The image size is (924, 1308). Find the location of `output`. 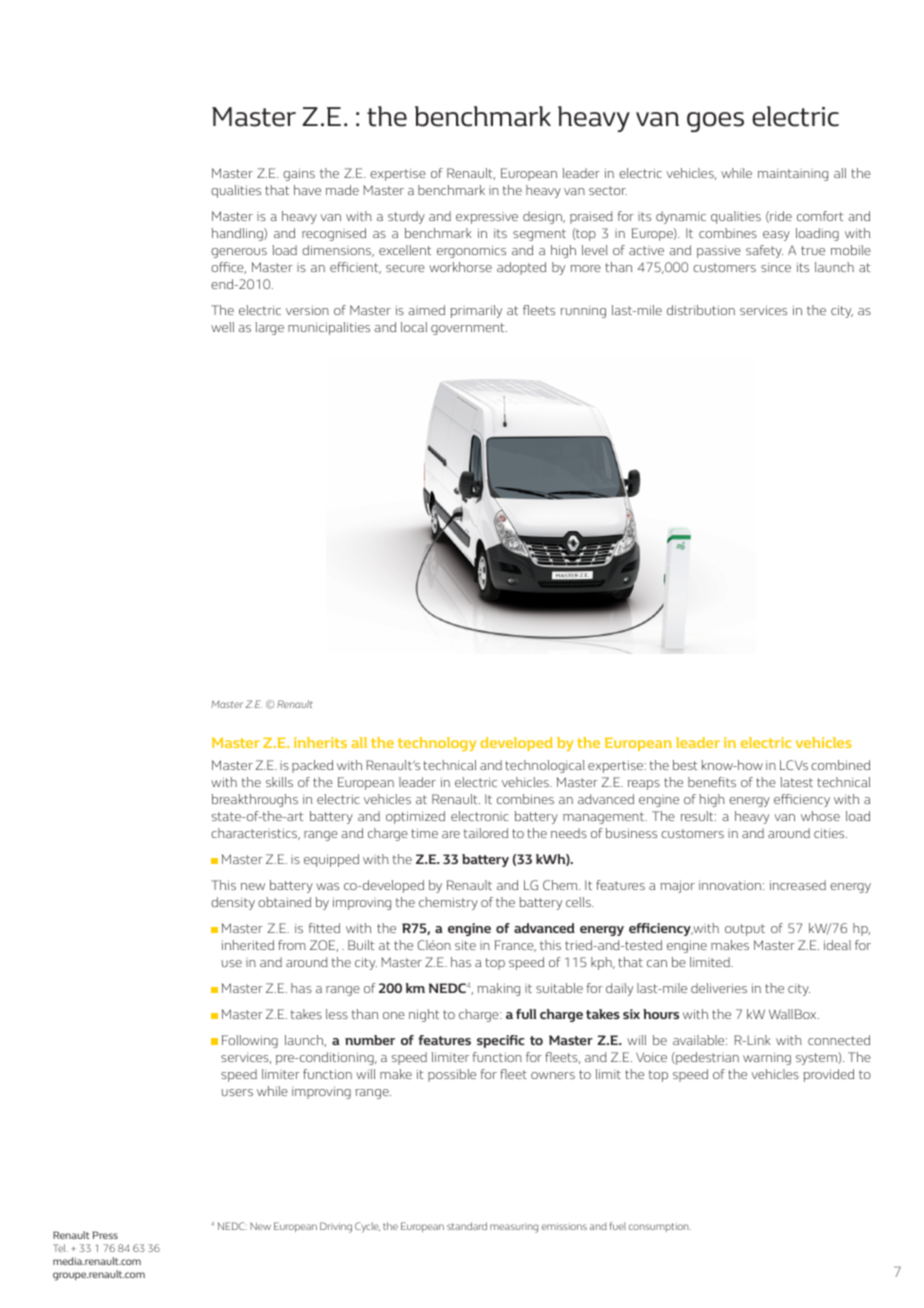

output is located at coordinates (745, 930).
